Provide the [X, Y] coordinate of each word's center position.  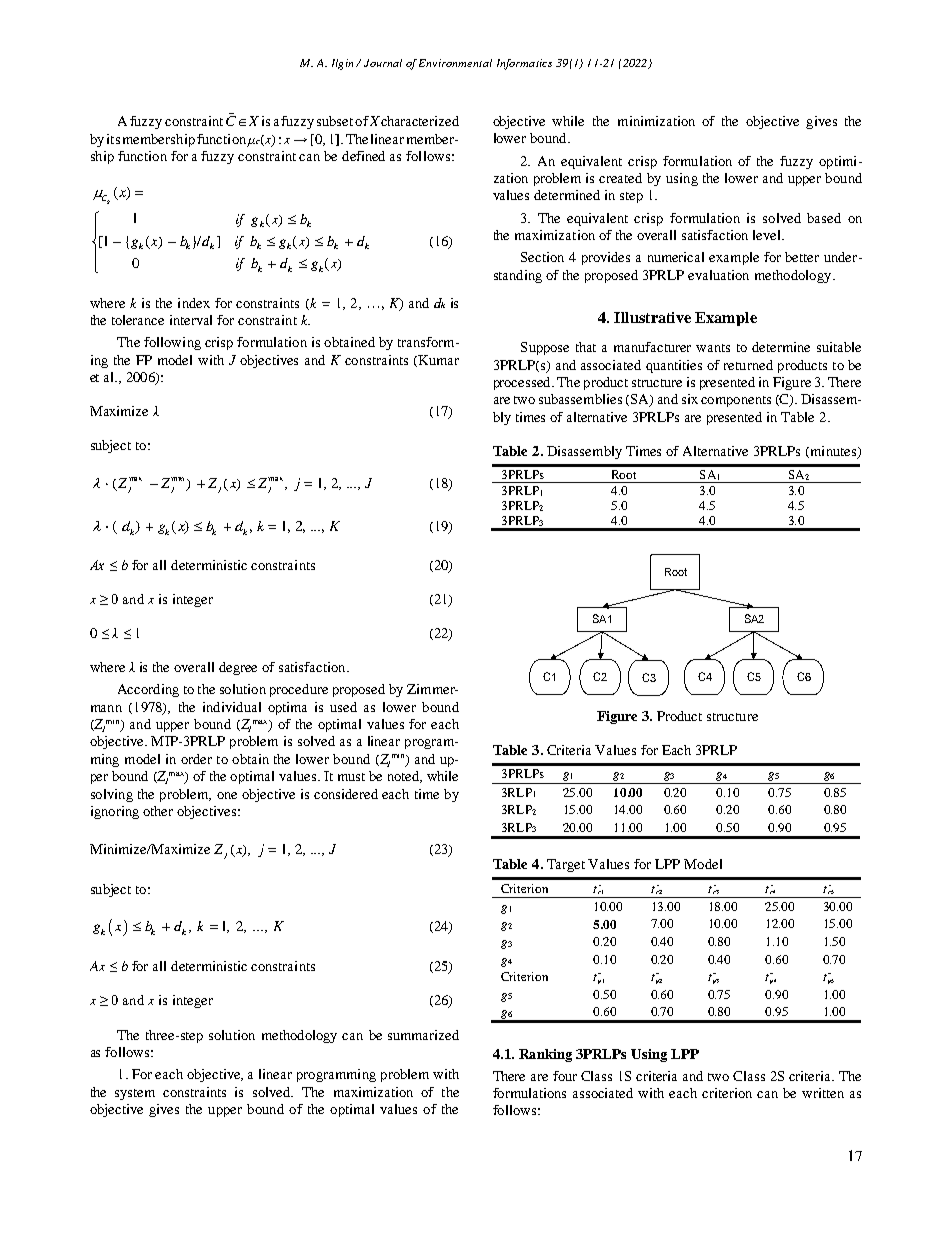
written [823, 1093]
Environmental [455, 63]
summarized [423, 1035]
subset [335, 121]
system [135, 1094]
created [620, 178]
